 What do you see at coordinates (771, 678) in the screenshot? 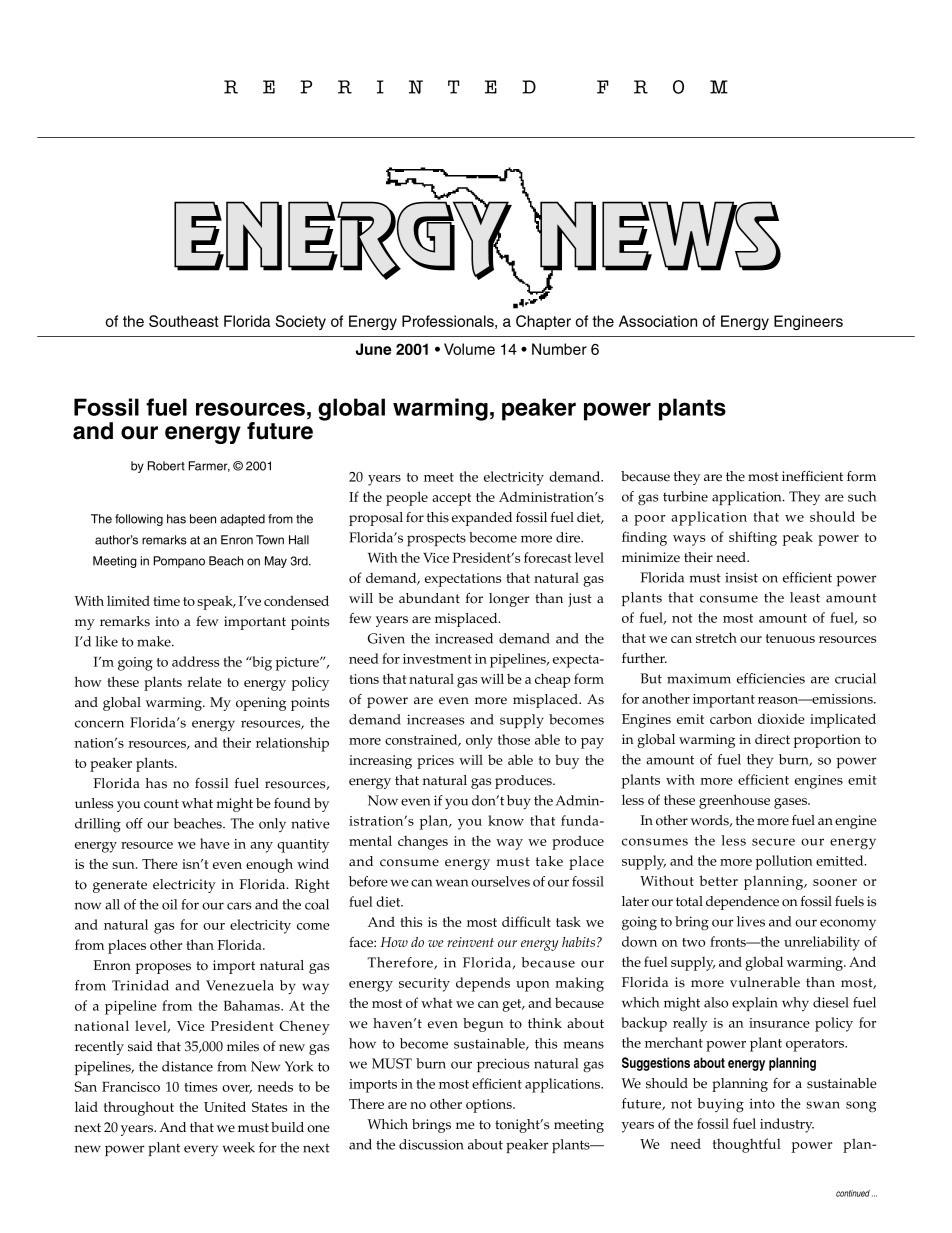
I see `efficiencies` at bounding box center [771, 678].
